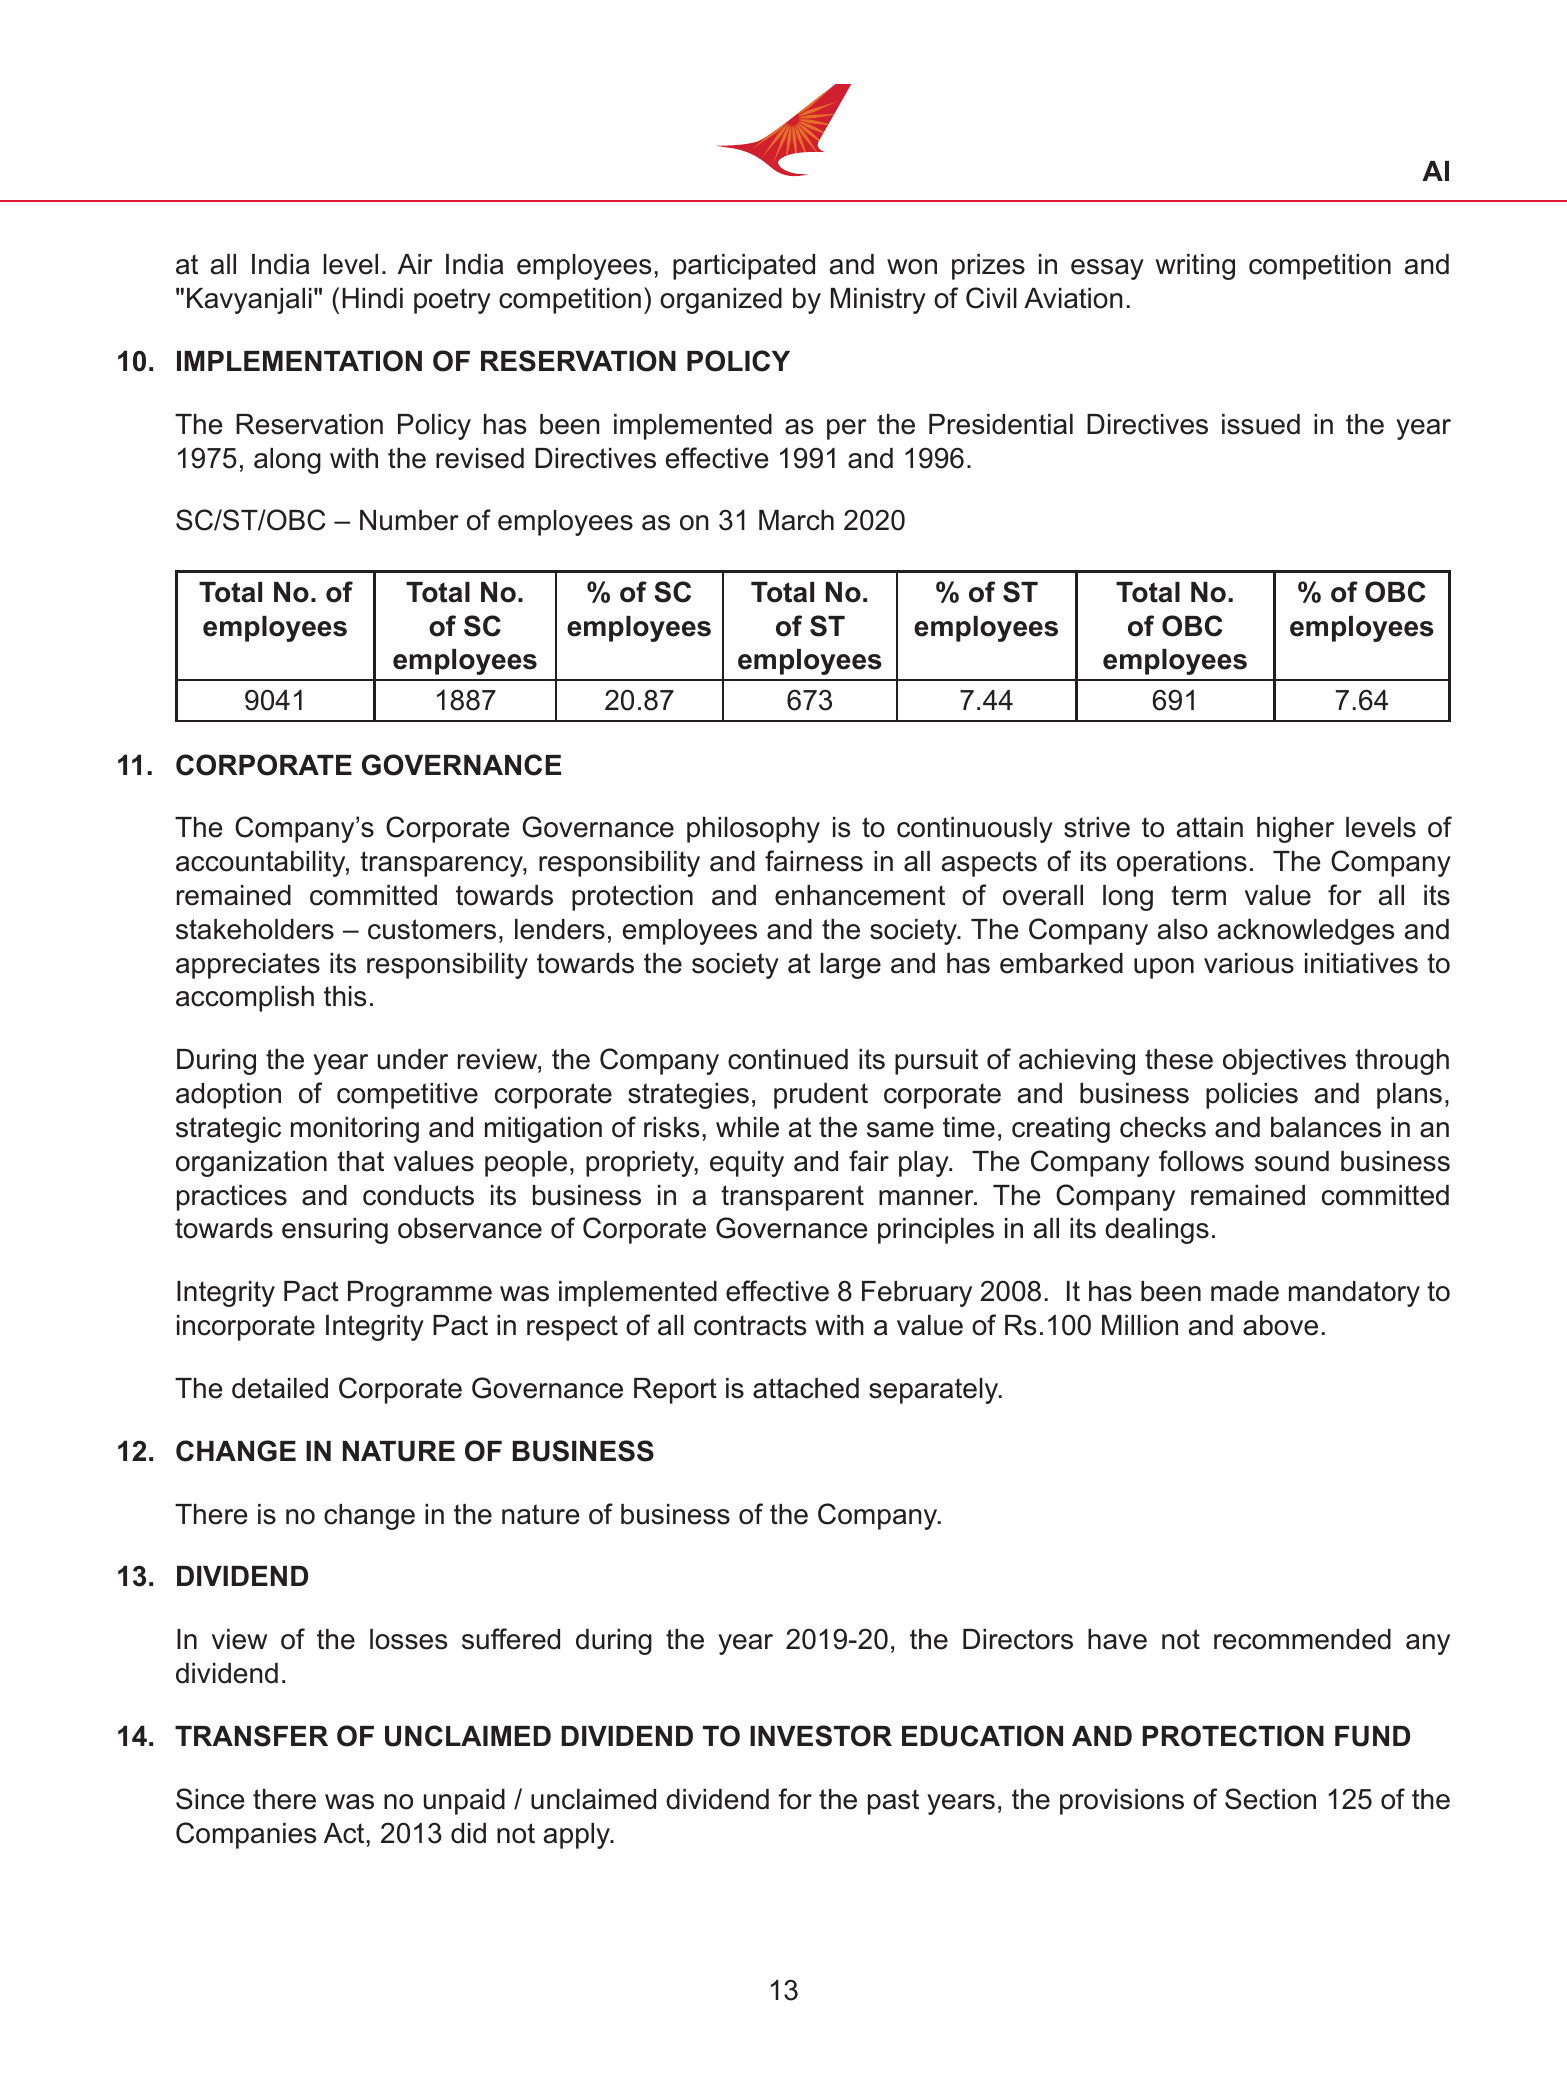  Describe the element at coordinates (1280, 1325) in the document. I see `above` at that location.
